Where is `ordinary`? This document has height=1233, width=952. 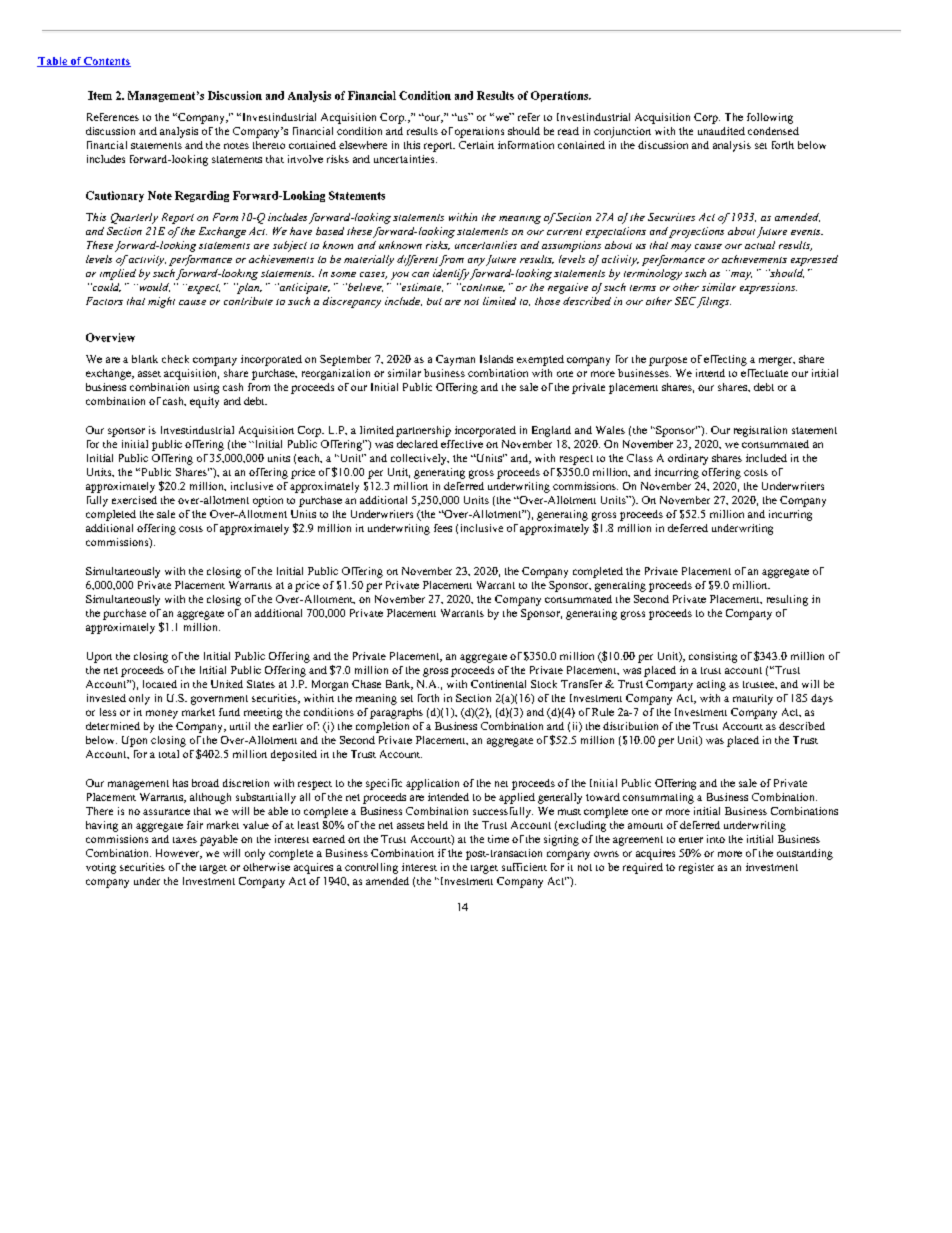 ordinary is located at coordinates (688, 459).
